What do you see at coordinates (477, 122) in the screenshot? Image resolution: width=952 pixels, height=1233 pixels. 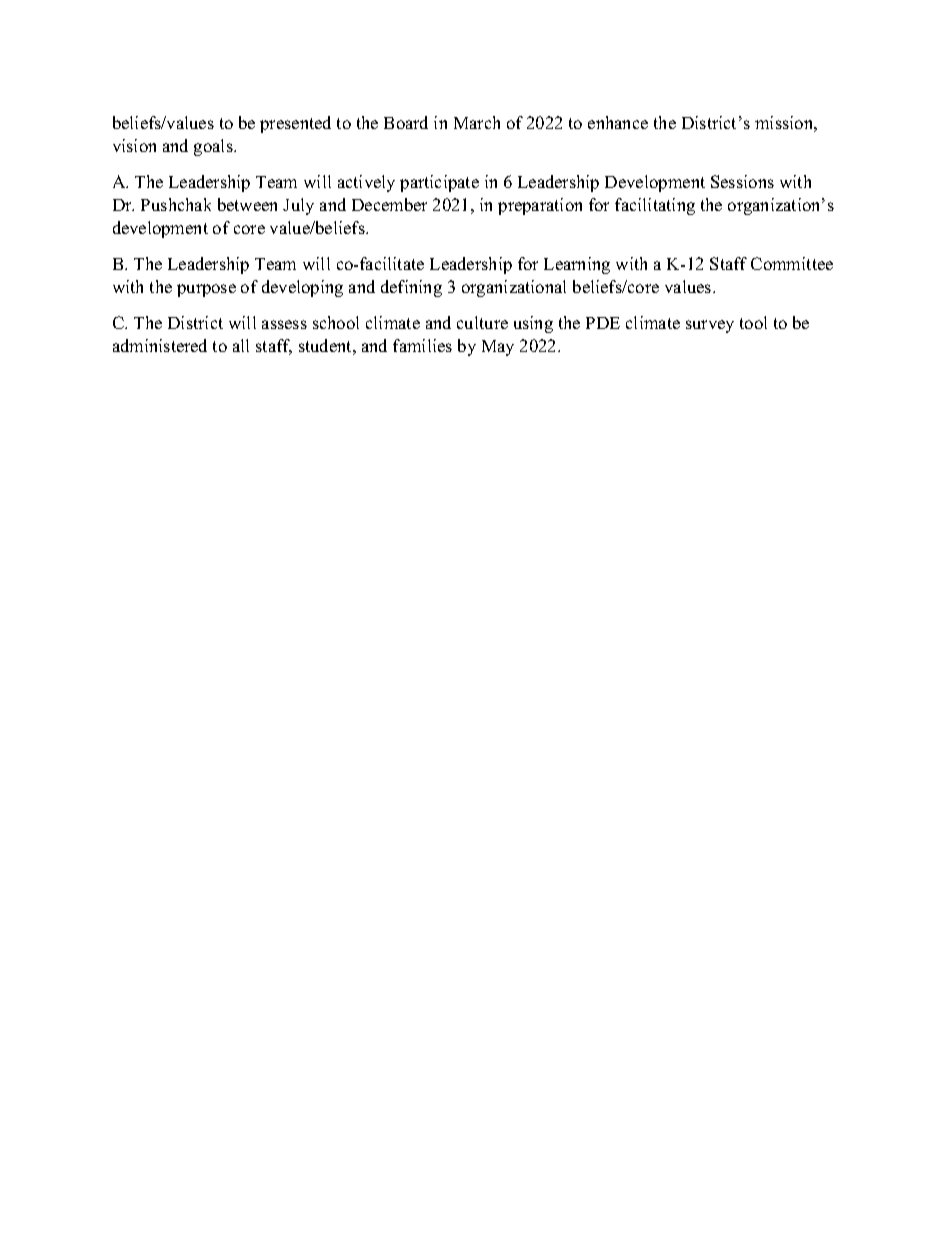 I see `March` at bounding box center [477, 122].
